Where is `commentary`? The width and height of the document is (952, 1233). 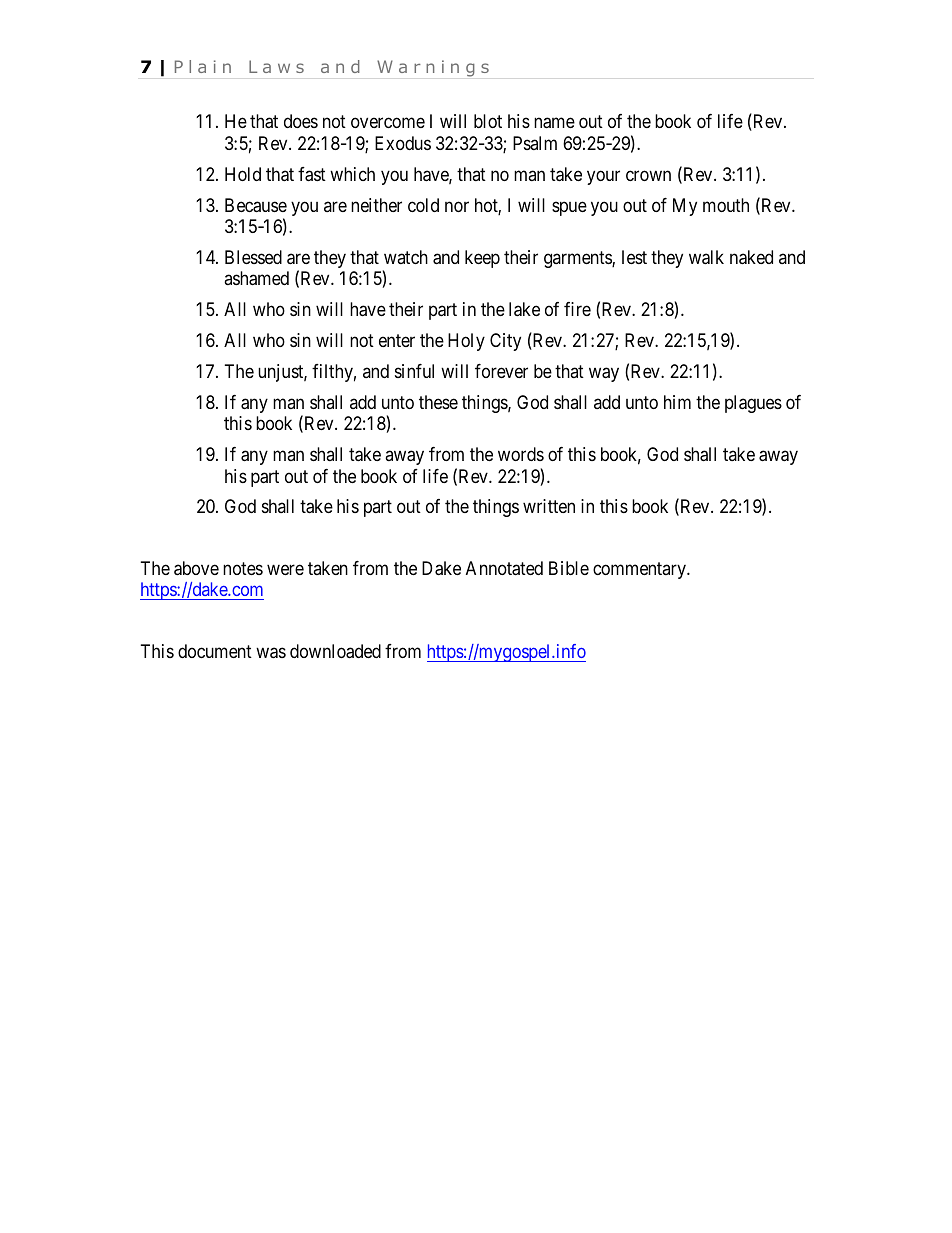
commentary is located at coordinates (640, 570).
